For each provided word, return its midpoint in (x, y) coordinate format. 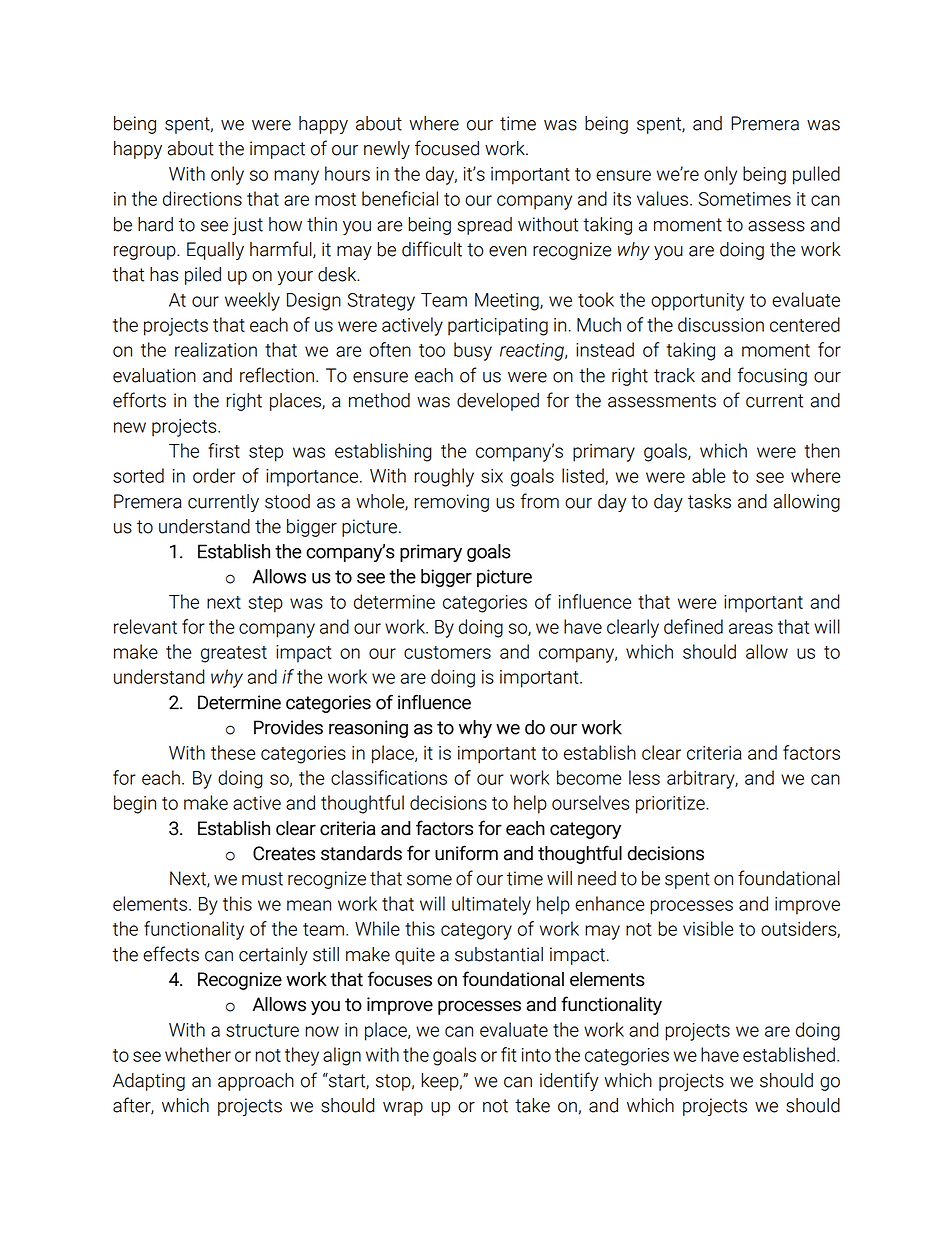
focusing (772, 376)
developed (498, 402)
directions (202, 198)
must (262, 879)
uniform (466, 853)
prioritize (671, 805)
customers (447, 652)
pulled (816, 175)
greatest (234, 654)
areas (751, 628)
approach (256, 1082)
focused (447, 148)
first (224, 450)
